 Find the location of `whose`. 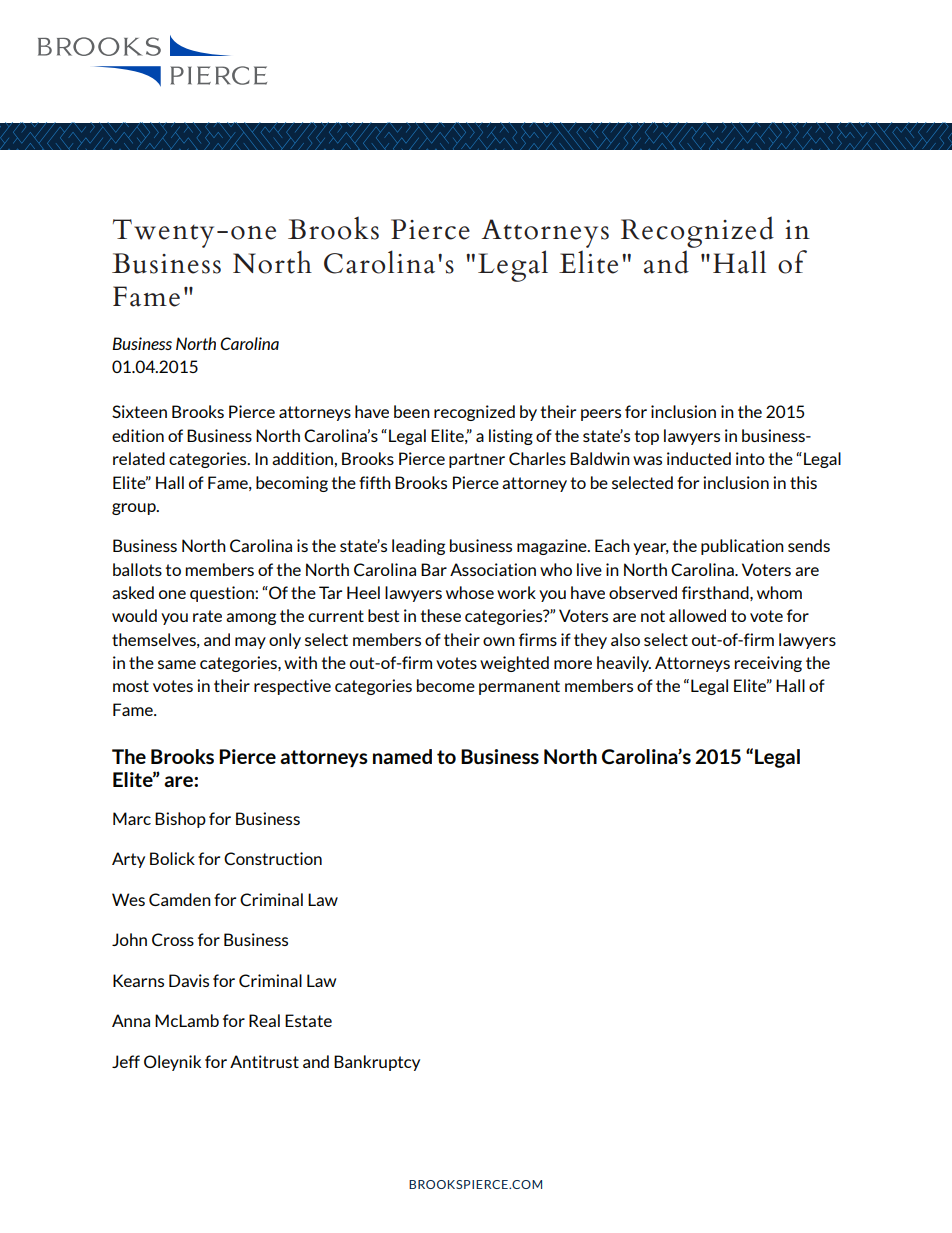

whose is located at coordinates (470, 592).
